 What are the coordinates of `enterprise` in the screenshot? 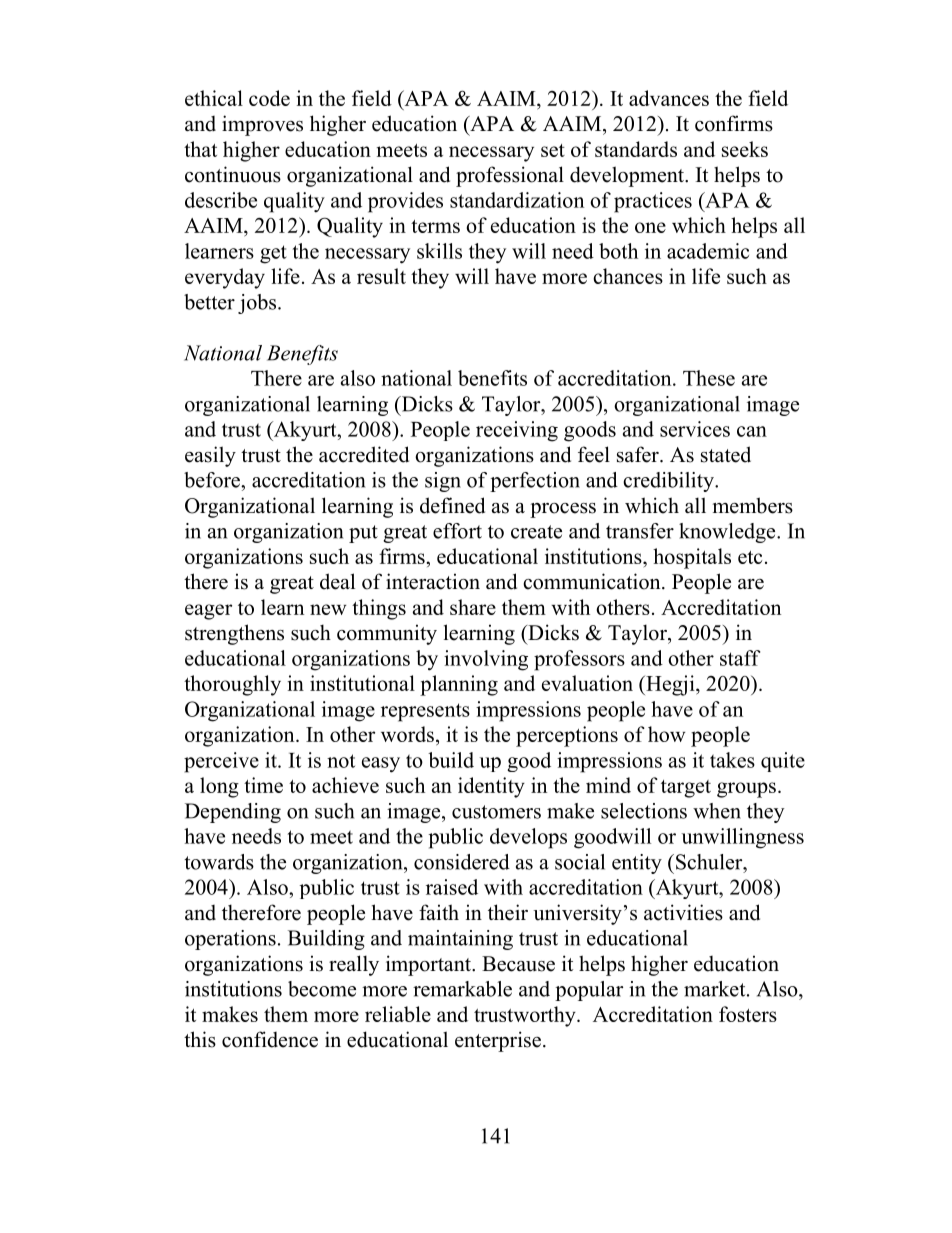 It's located at (498, 1041).
